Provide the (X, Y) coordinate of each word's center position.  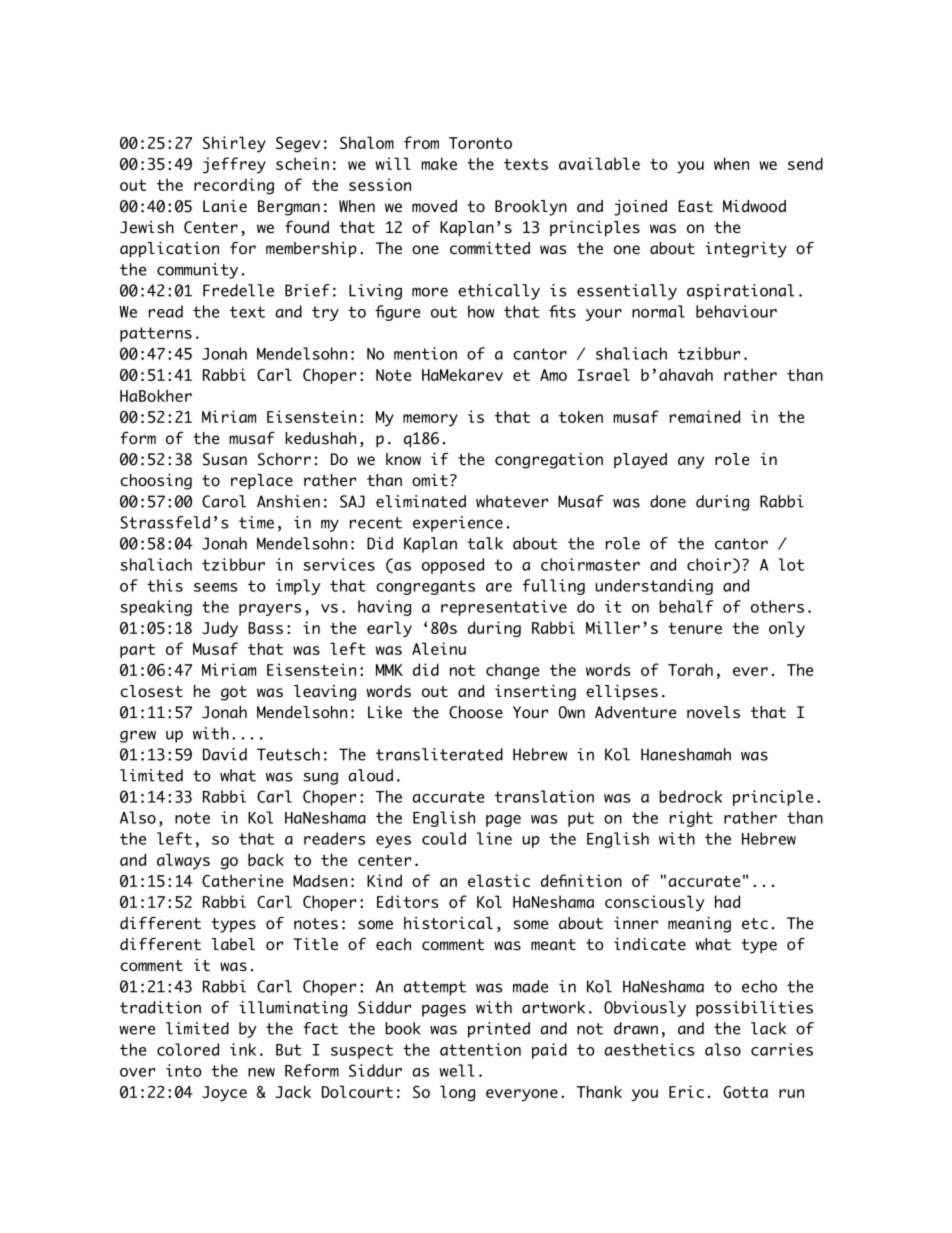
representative (504, 608)
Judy (220, 629)
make (439, 163)
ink (243, 1049)
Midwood (754, 206)
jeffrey (234, 165)
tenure (695, 628)
